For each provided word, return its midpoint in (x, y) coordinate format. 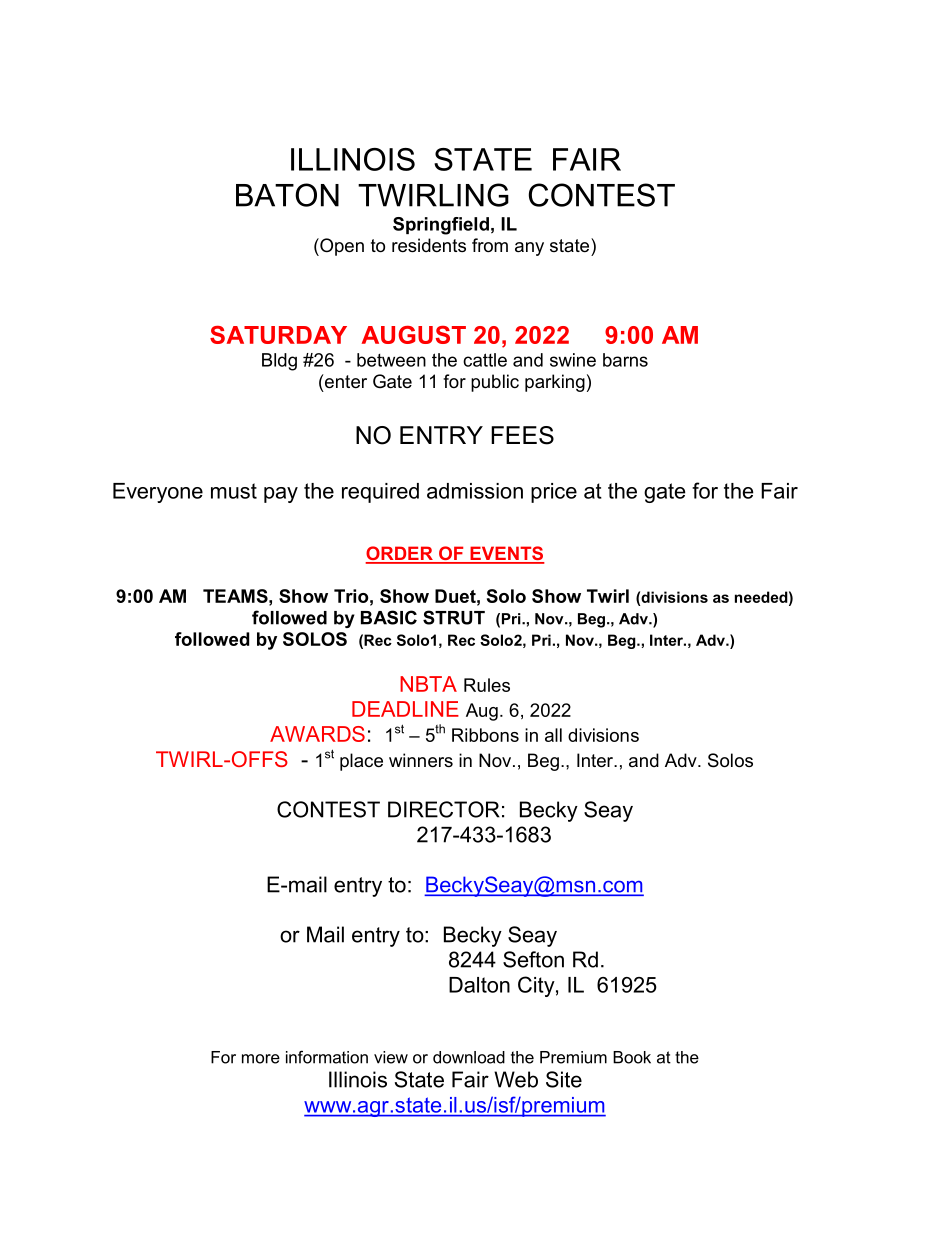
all (553, 735)
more (261, 1059)
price (554, 493)
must (234, 491)
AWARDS (317, 734)
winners (421, 760)
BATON (287, 195)
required (380, 493)
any (529, 249)
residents (429, 245)
